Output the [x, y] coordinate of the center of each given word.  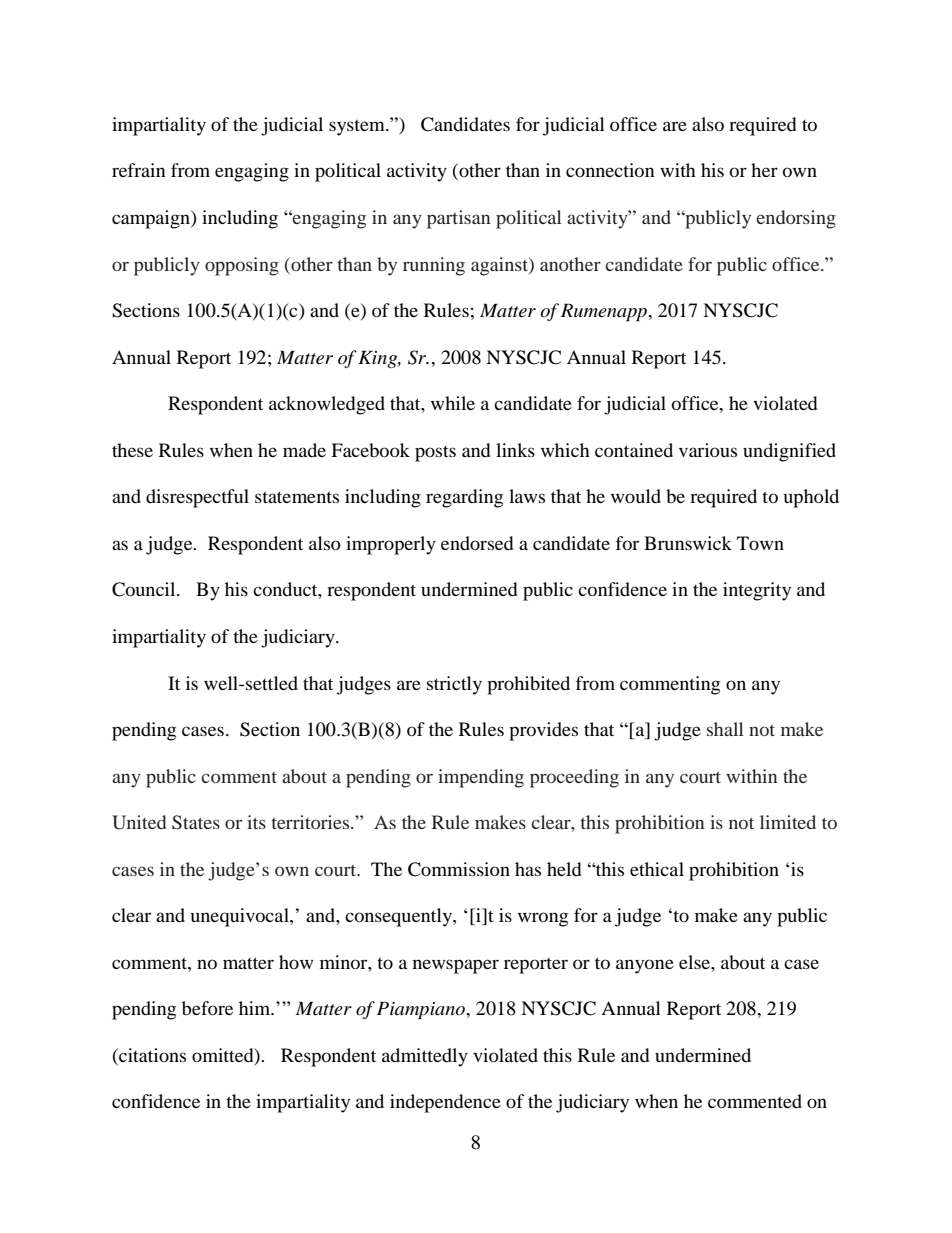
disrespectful [197, 498]
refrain [139, 170]
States [196, 822]
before [207, 1008]
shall [725, 729]
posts [435, 454]
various [708, 450]
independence [445, 1103]
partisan [458, 219]
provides [543, 731]
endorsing [796, 219]
